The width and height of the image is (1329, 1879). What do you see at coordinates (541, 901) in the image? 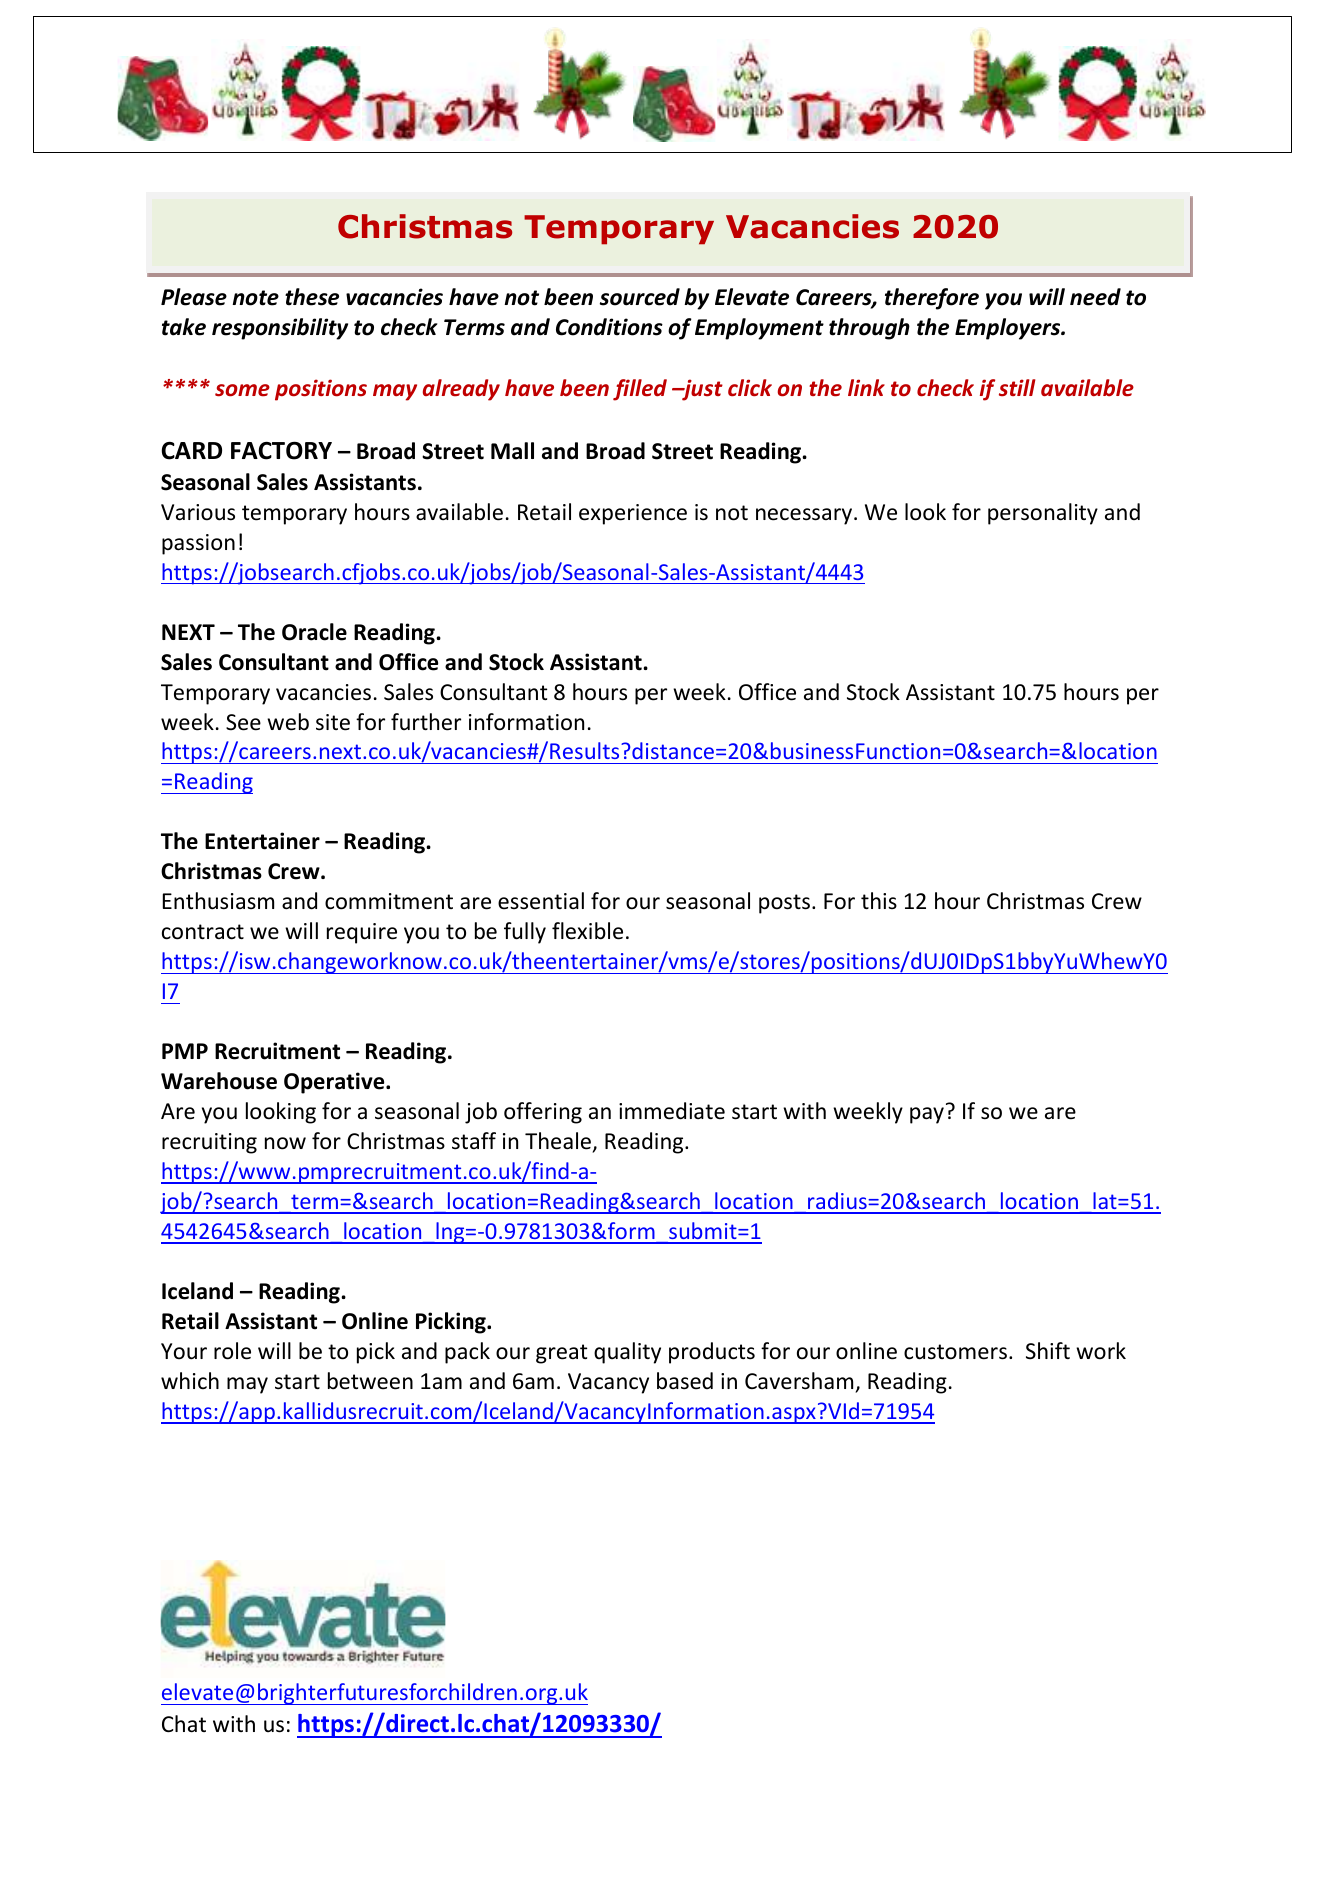
I see `essential` at bounding box center [541, 901].
